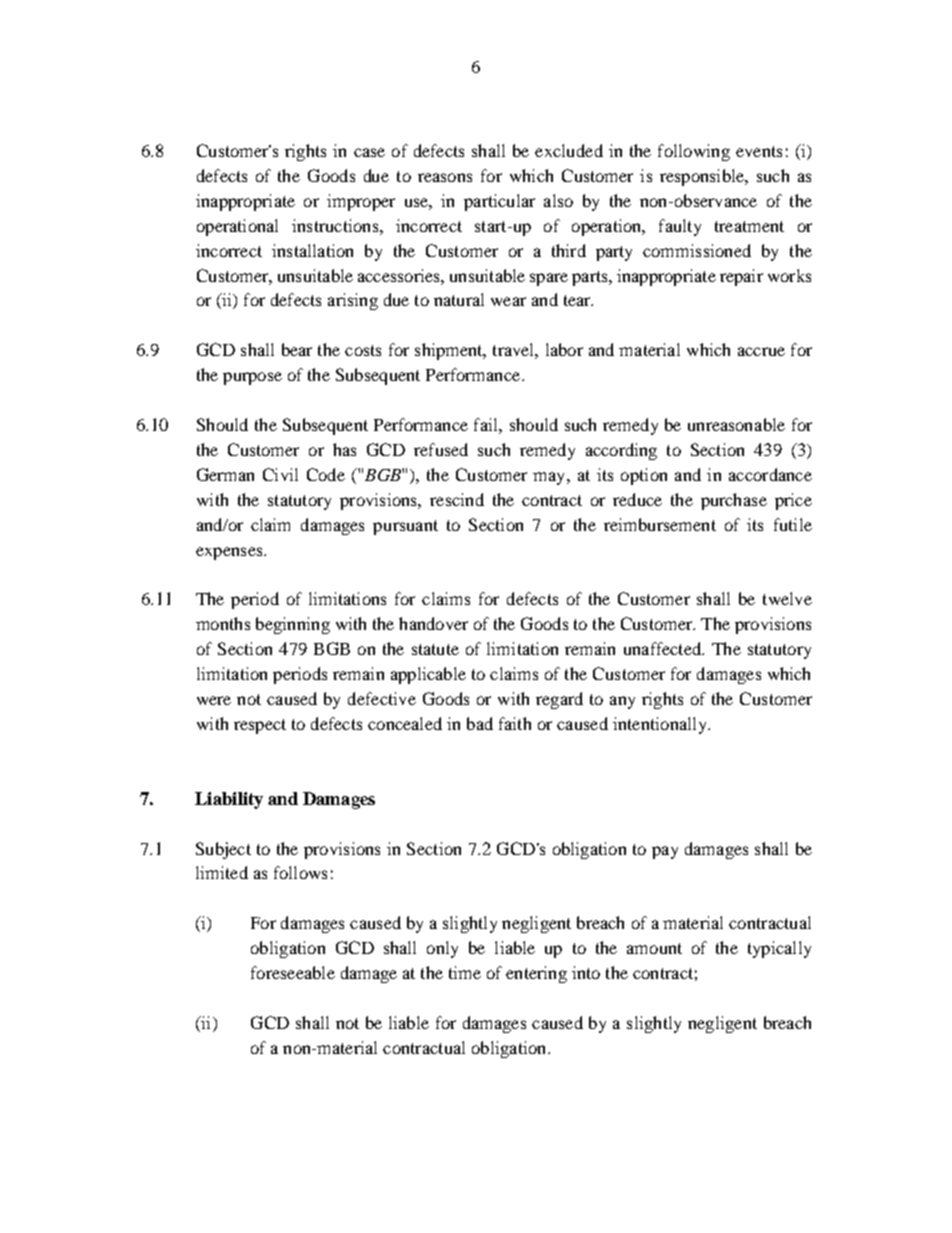 The image size is (952, 1233). Describe the element at coordinates (703, 177) in the screenshot. I see `responsible` at that location.
